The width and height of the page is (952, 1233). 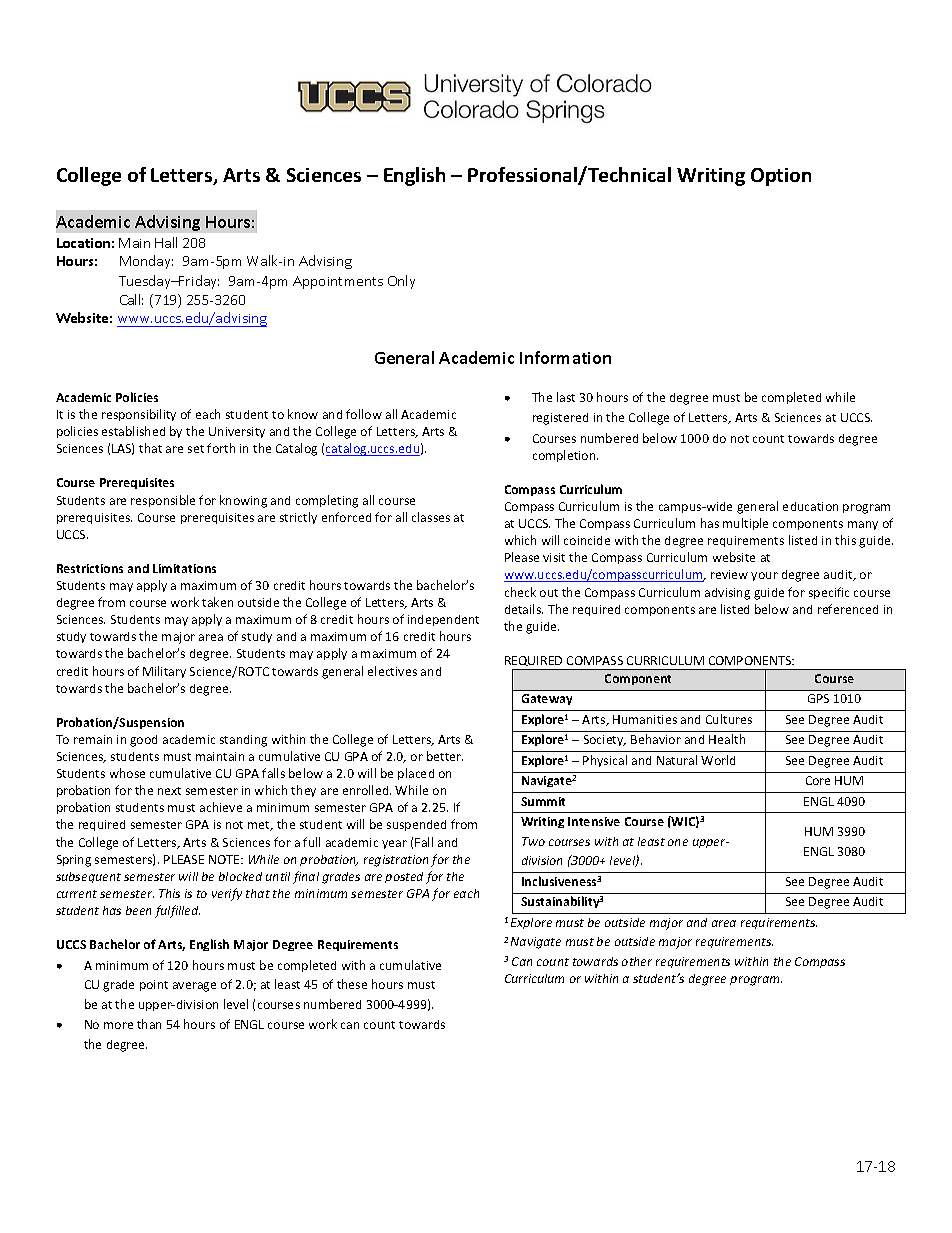 I want to click on taken, so click(x=217, y=602).
